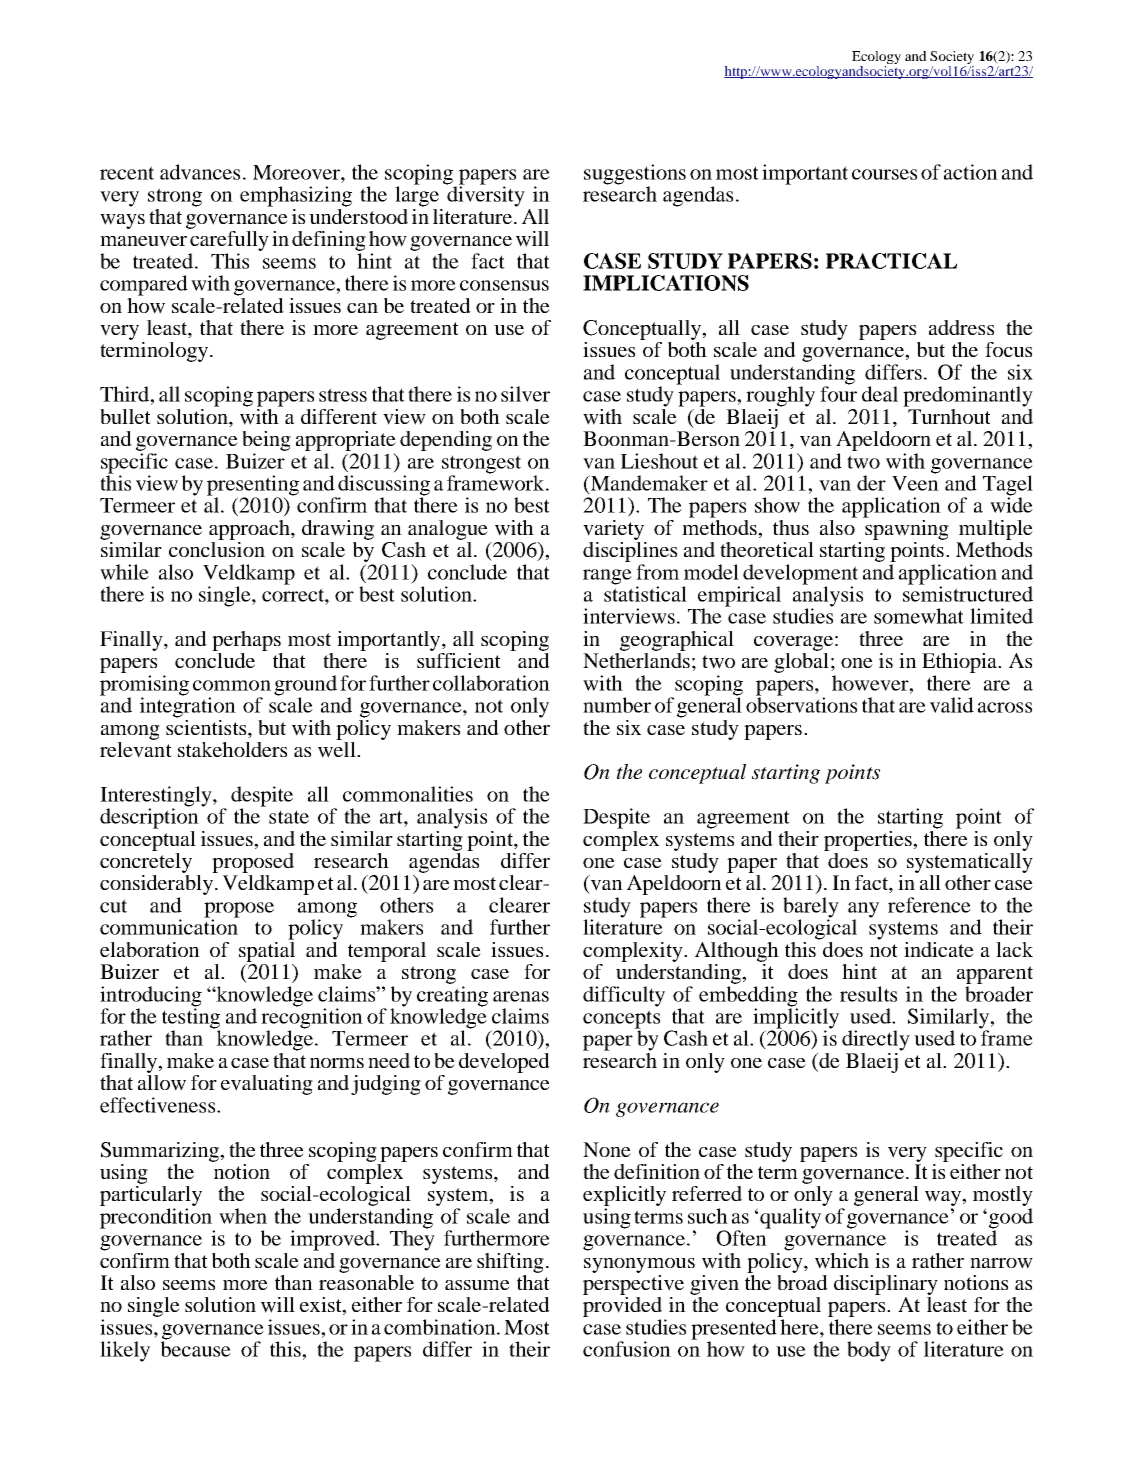  I want to click on suggestions, so click(635, 175).
